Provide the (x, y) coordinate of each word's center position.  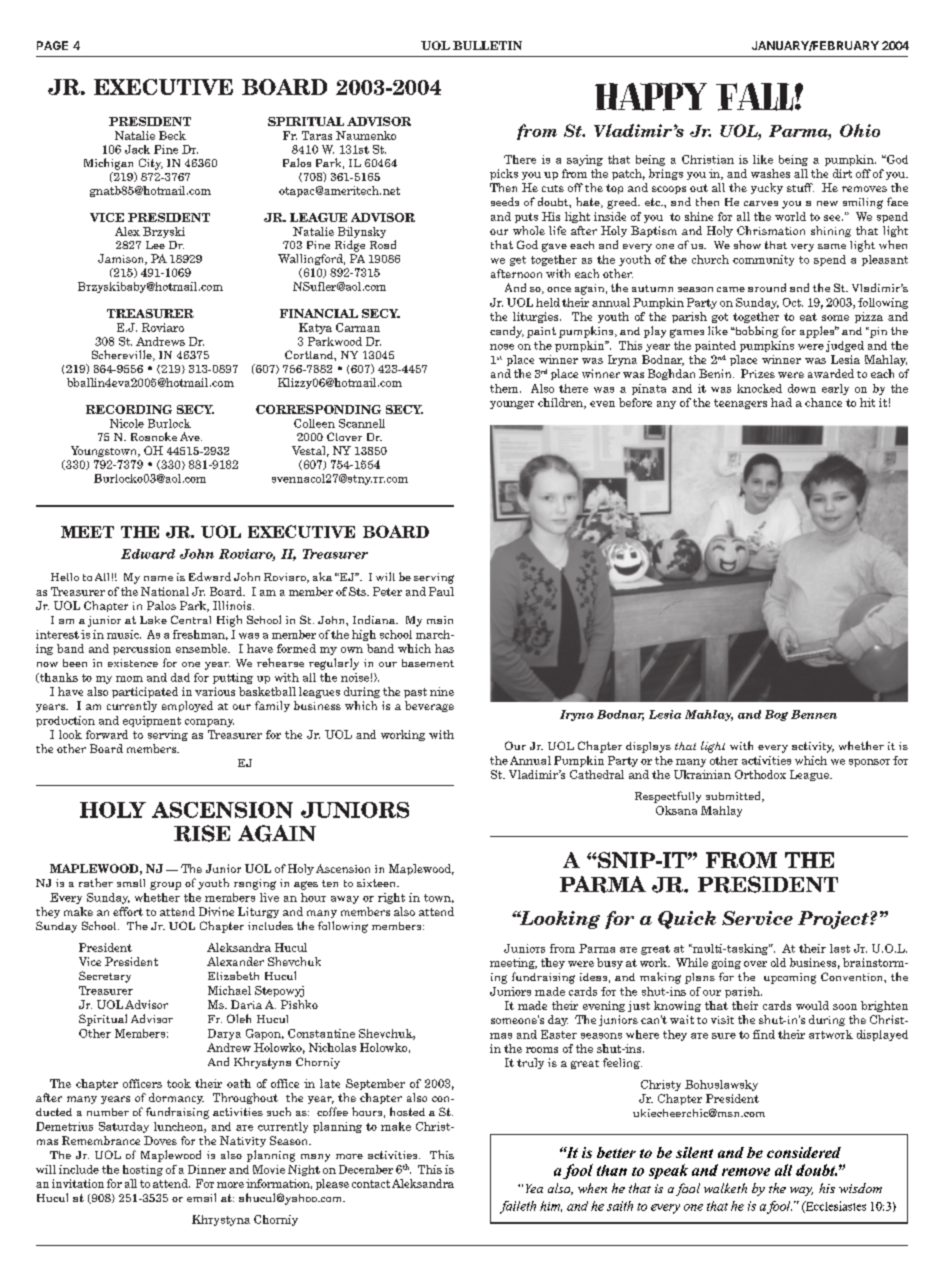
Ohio (860, 130)
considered (804, 1152)
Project (834, 920)
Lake (153, 620)
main (440, 620)
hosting (143, 1170)
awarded (831, 373)
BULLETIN (487, 45)
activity (813, 747)
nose (502, 347)
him (551, 1206)
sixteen (378, 883)
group (165, 885)
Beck (172, 135)
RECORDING (129, 409)
